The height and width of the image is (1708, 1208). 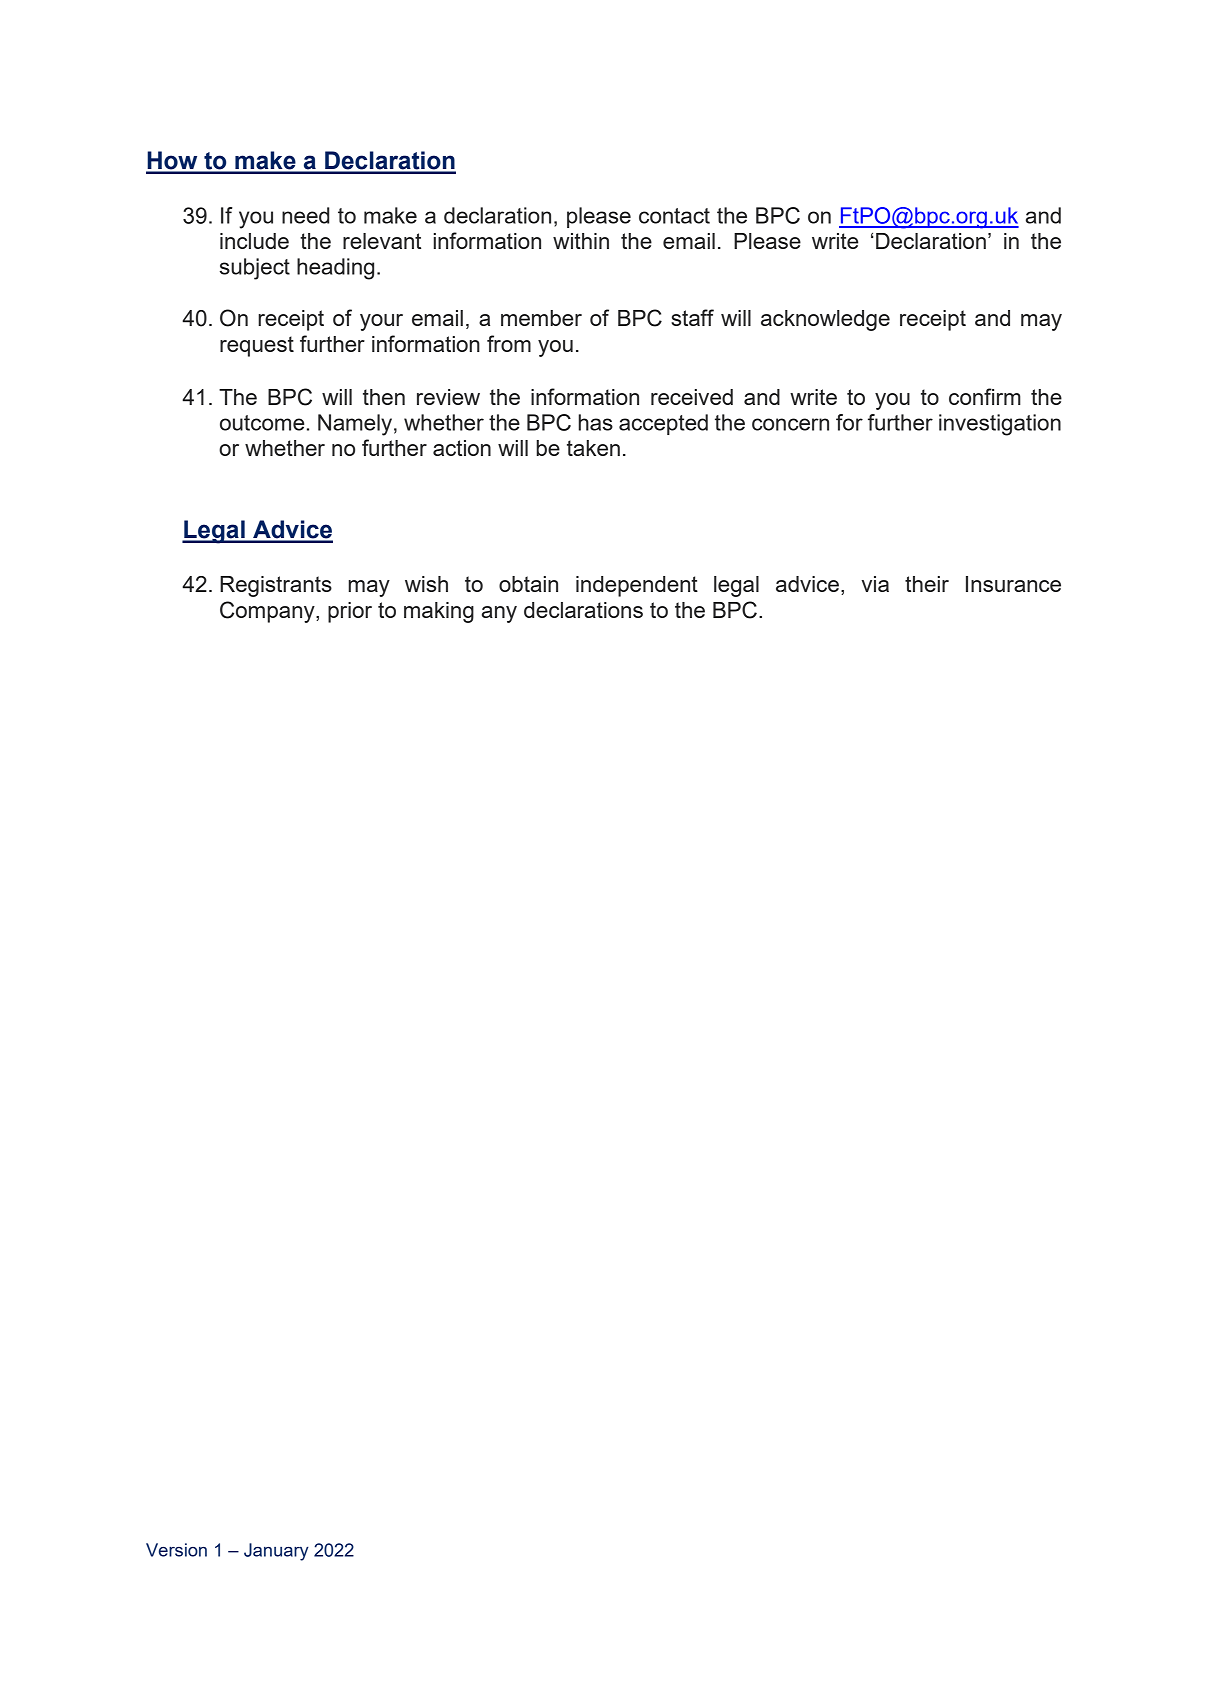 What do you see at coordinates (927, 584) in the image?
I see `their` at bounding box center [927, 584].
